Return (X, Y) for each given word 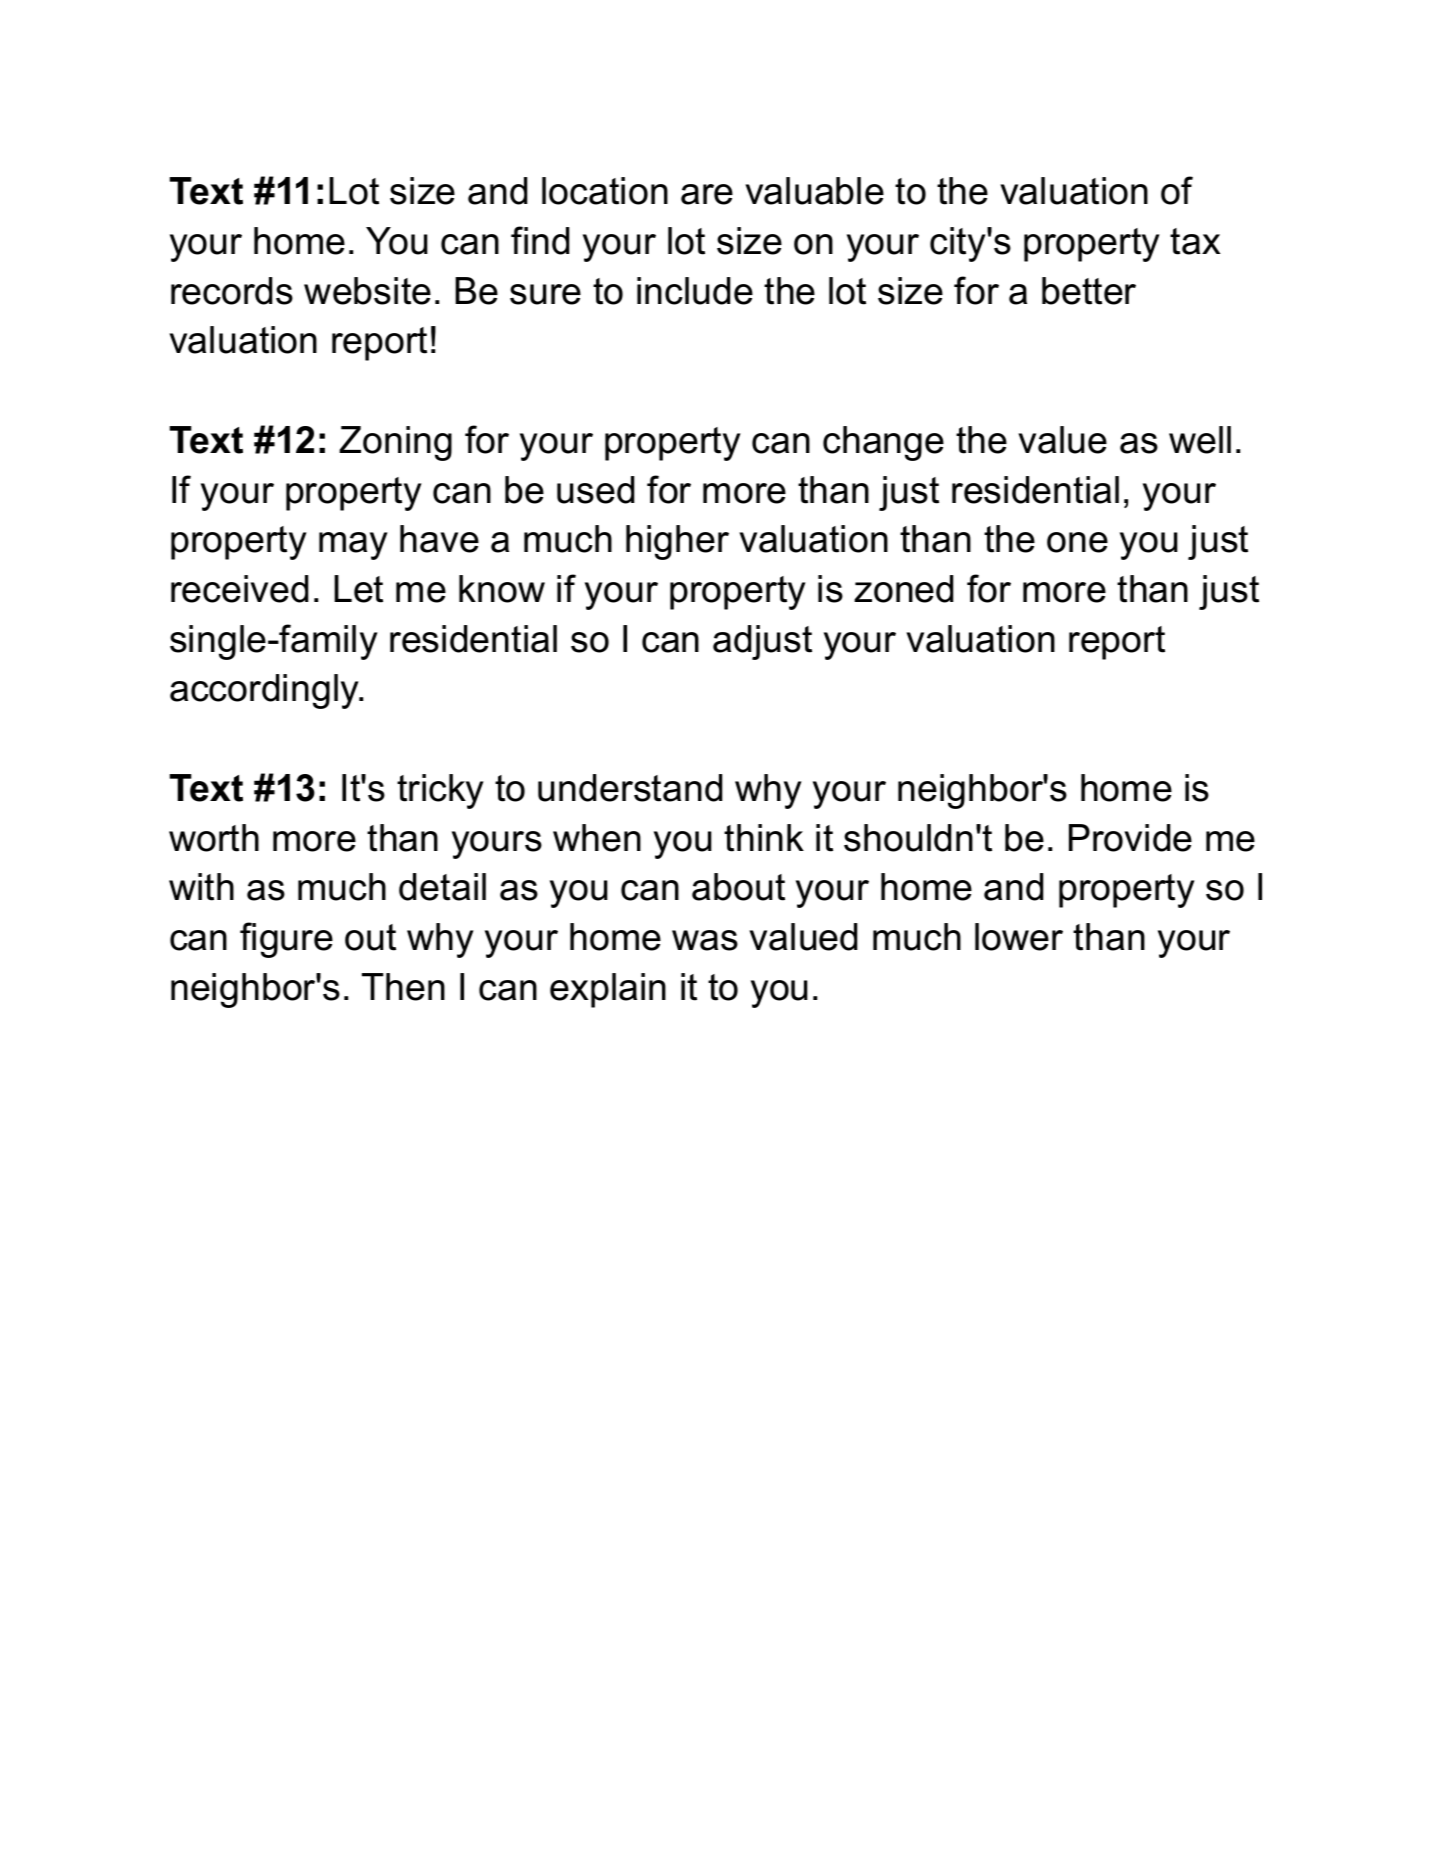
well (1200, 440)
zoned (903, 589)
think (764, 838)
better (1089, 291)
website (367, 291)
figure (286, 940)
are (707, 194)
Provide (1130, 838)
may (353, 546)
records (232, 291)
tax (1195, 241)
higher (677, 542)
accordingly (265, 691)
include (695, 291)
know (502, 589)
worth (214, 838)
